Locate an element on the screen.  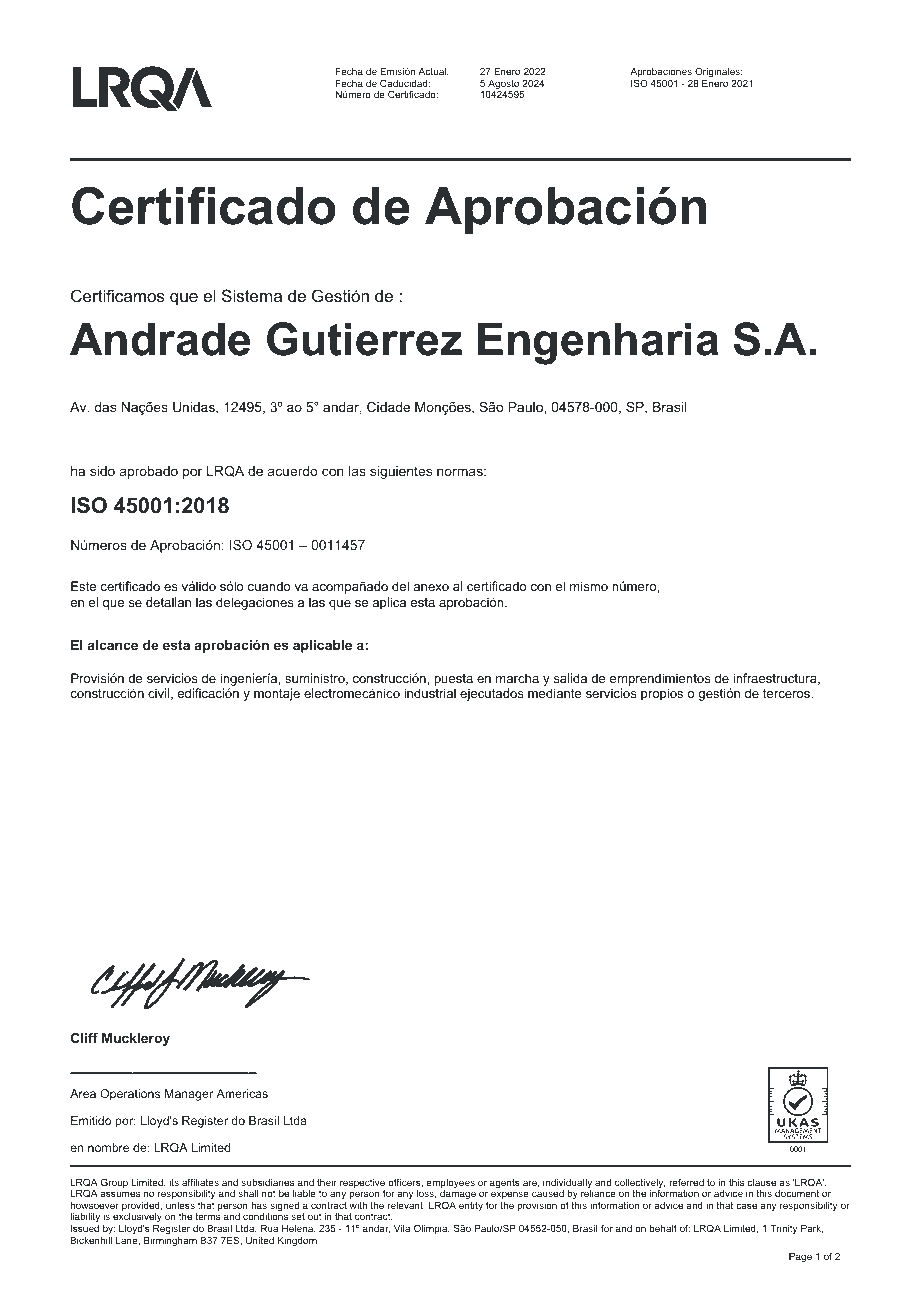
salida is located at coordinates (570, 678).
